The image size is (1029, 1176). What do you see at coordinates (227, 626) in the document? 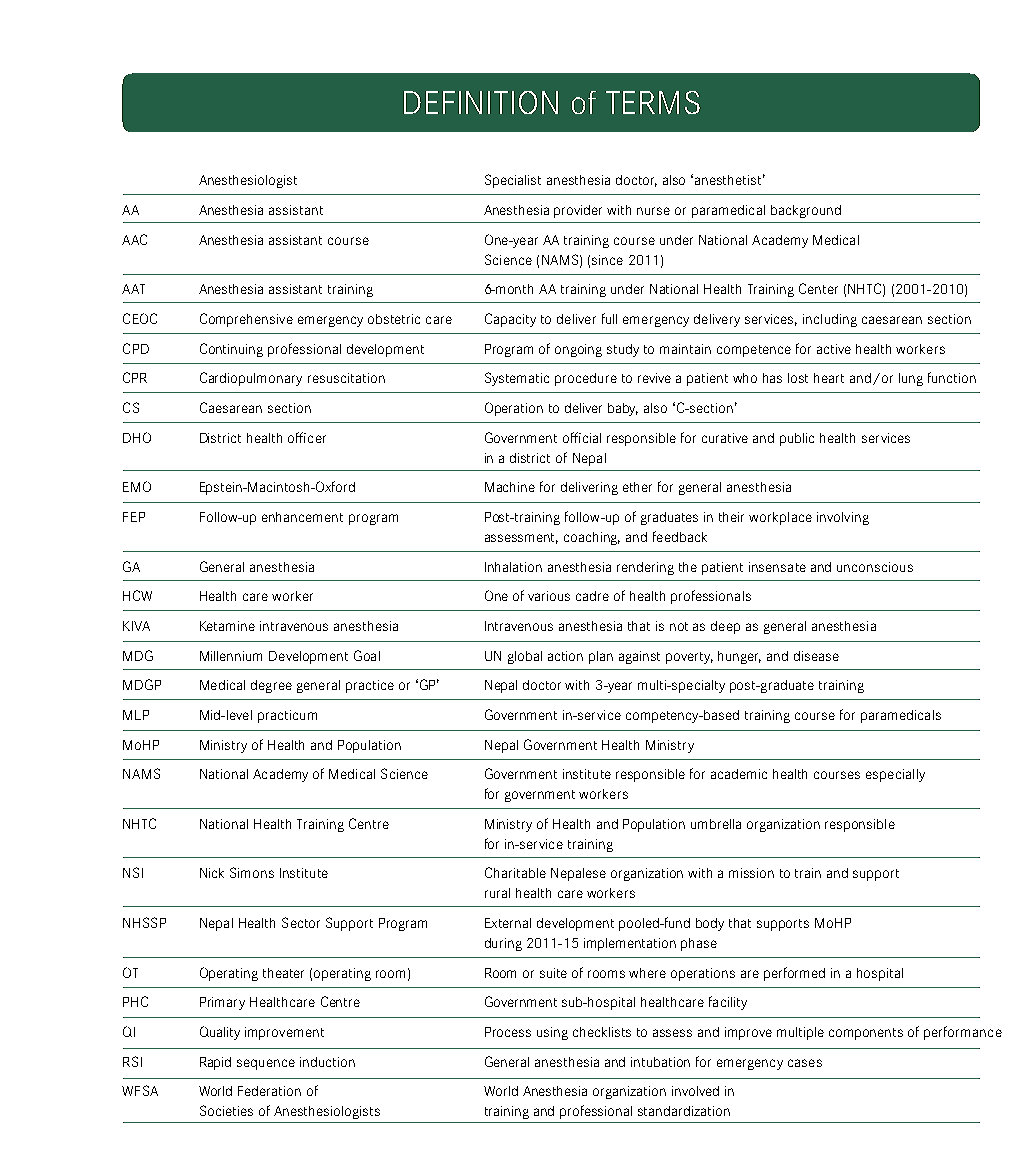
I see `Ketamine` at bounding box center [227, 626].
